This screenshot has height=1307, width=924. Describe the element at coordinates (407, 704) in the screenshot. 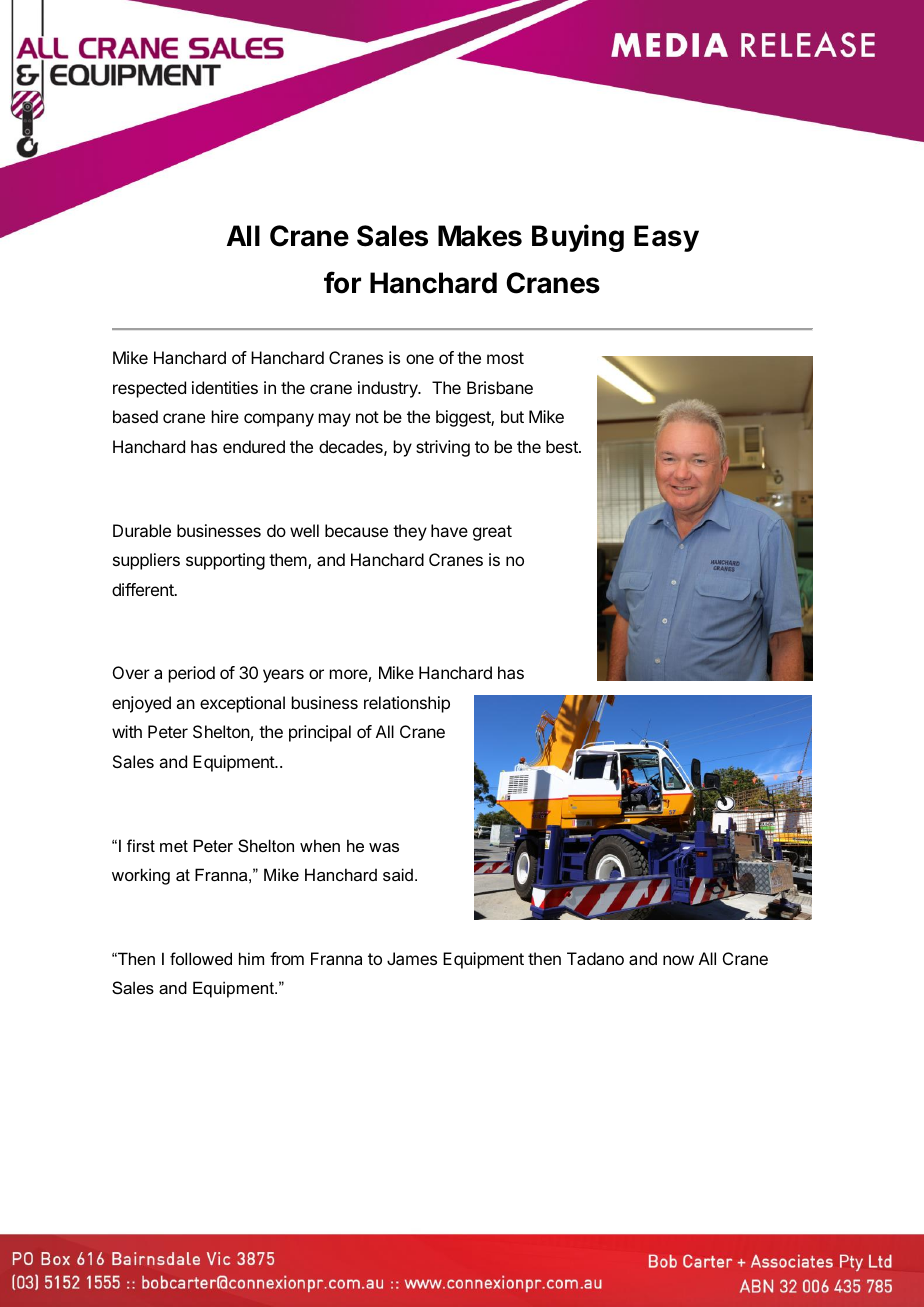

I see `relationship` at that location.
